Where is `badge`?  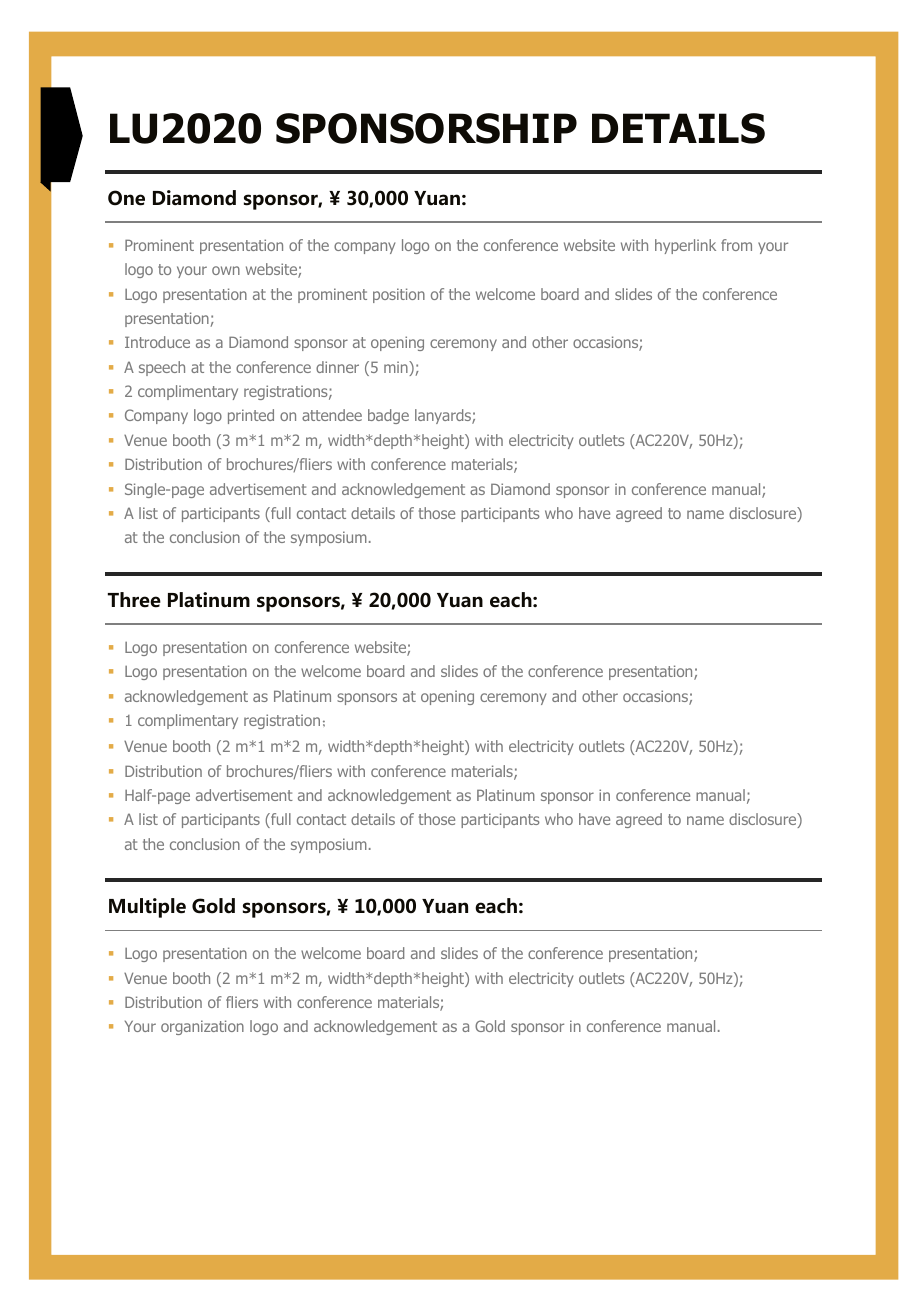 badge is located at coordinates (388, 416).
